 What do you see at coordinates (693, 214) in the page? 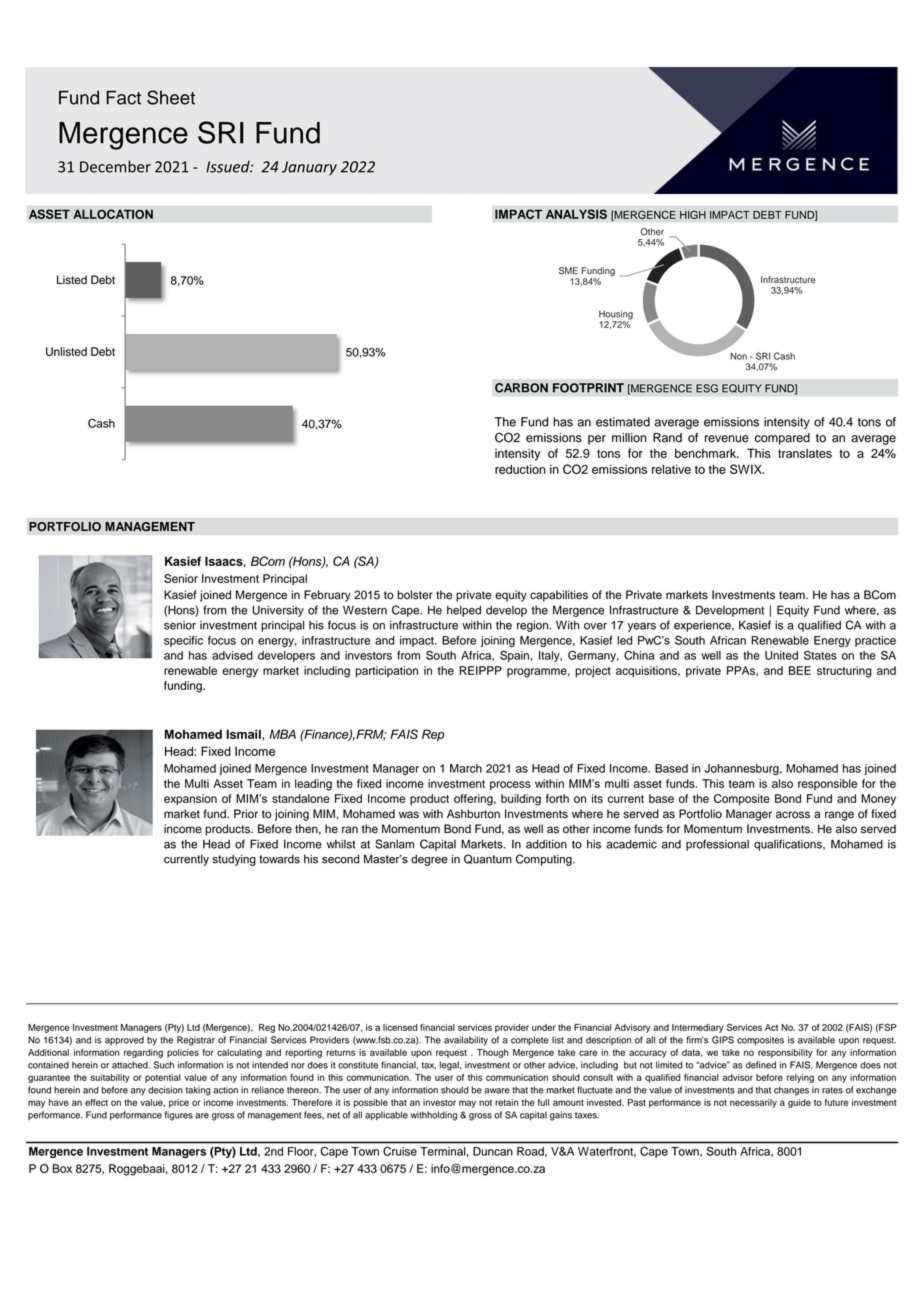
I see `HIGH` at bounding box center [693, 214].
